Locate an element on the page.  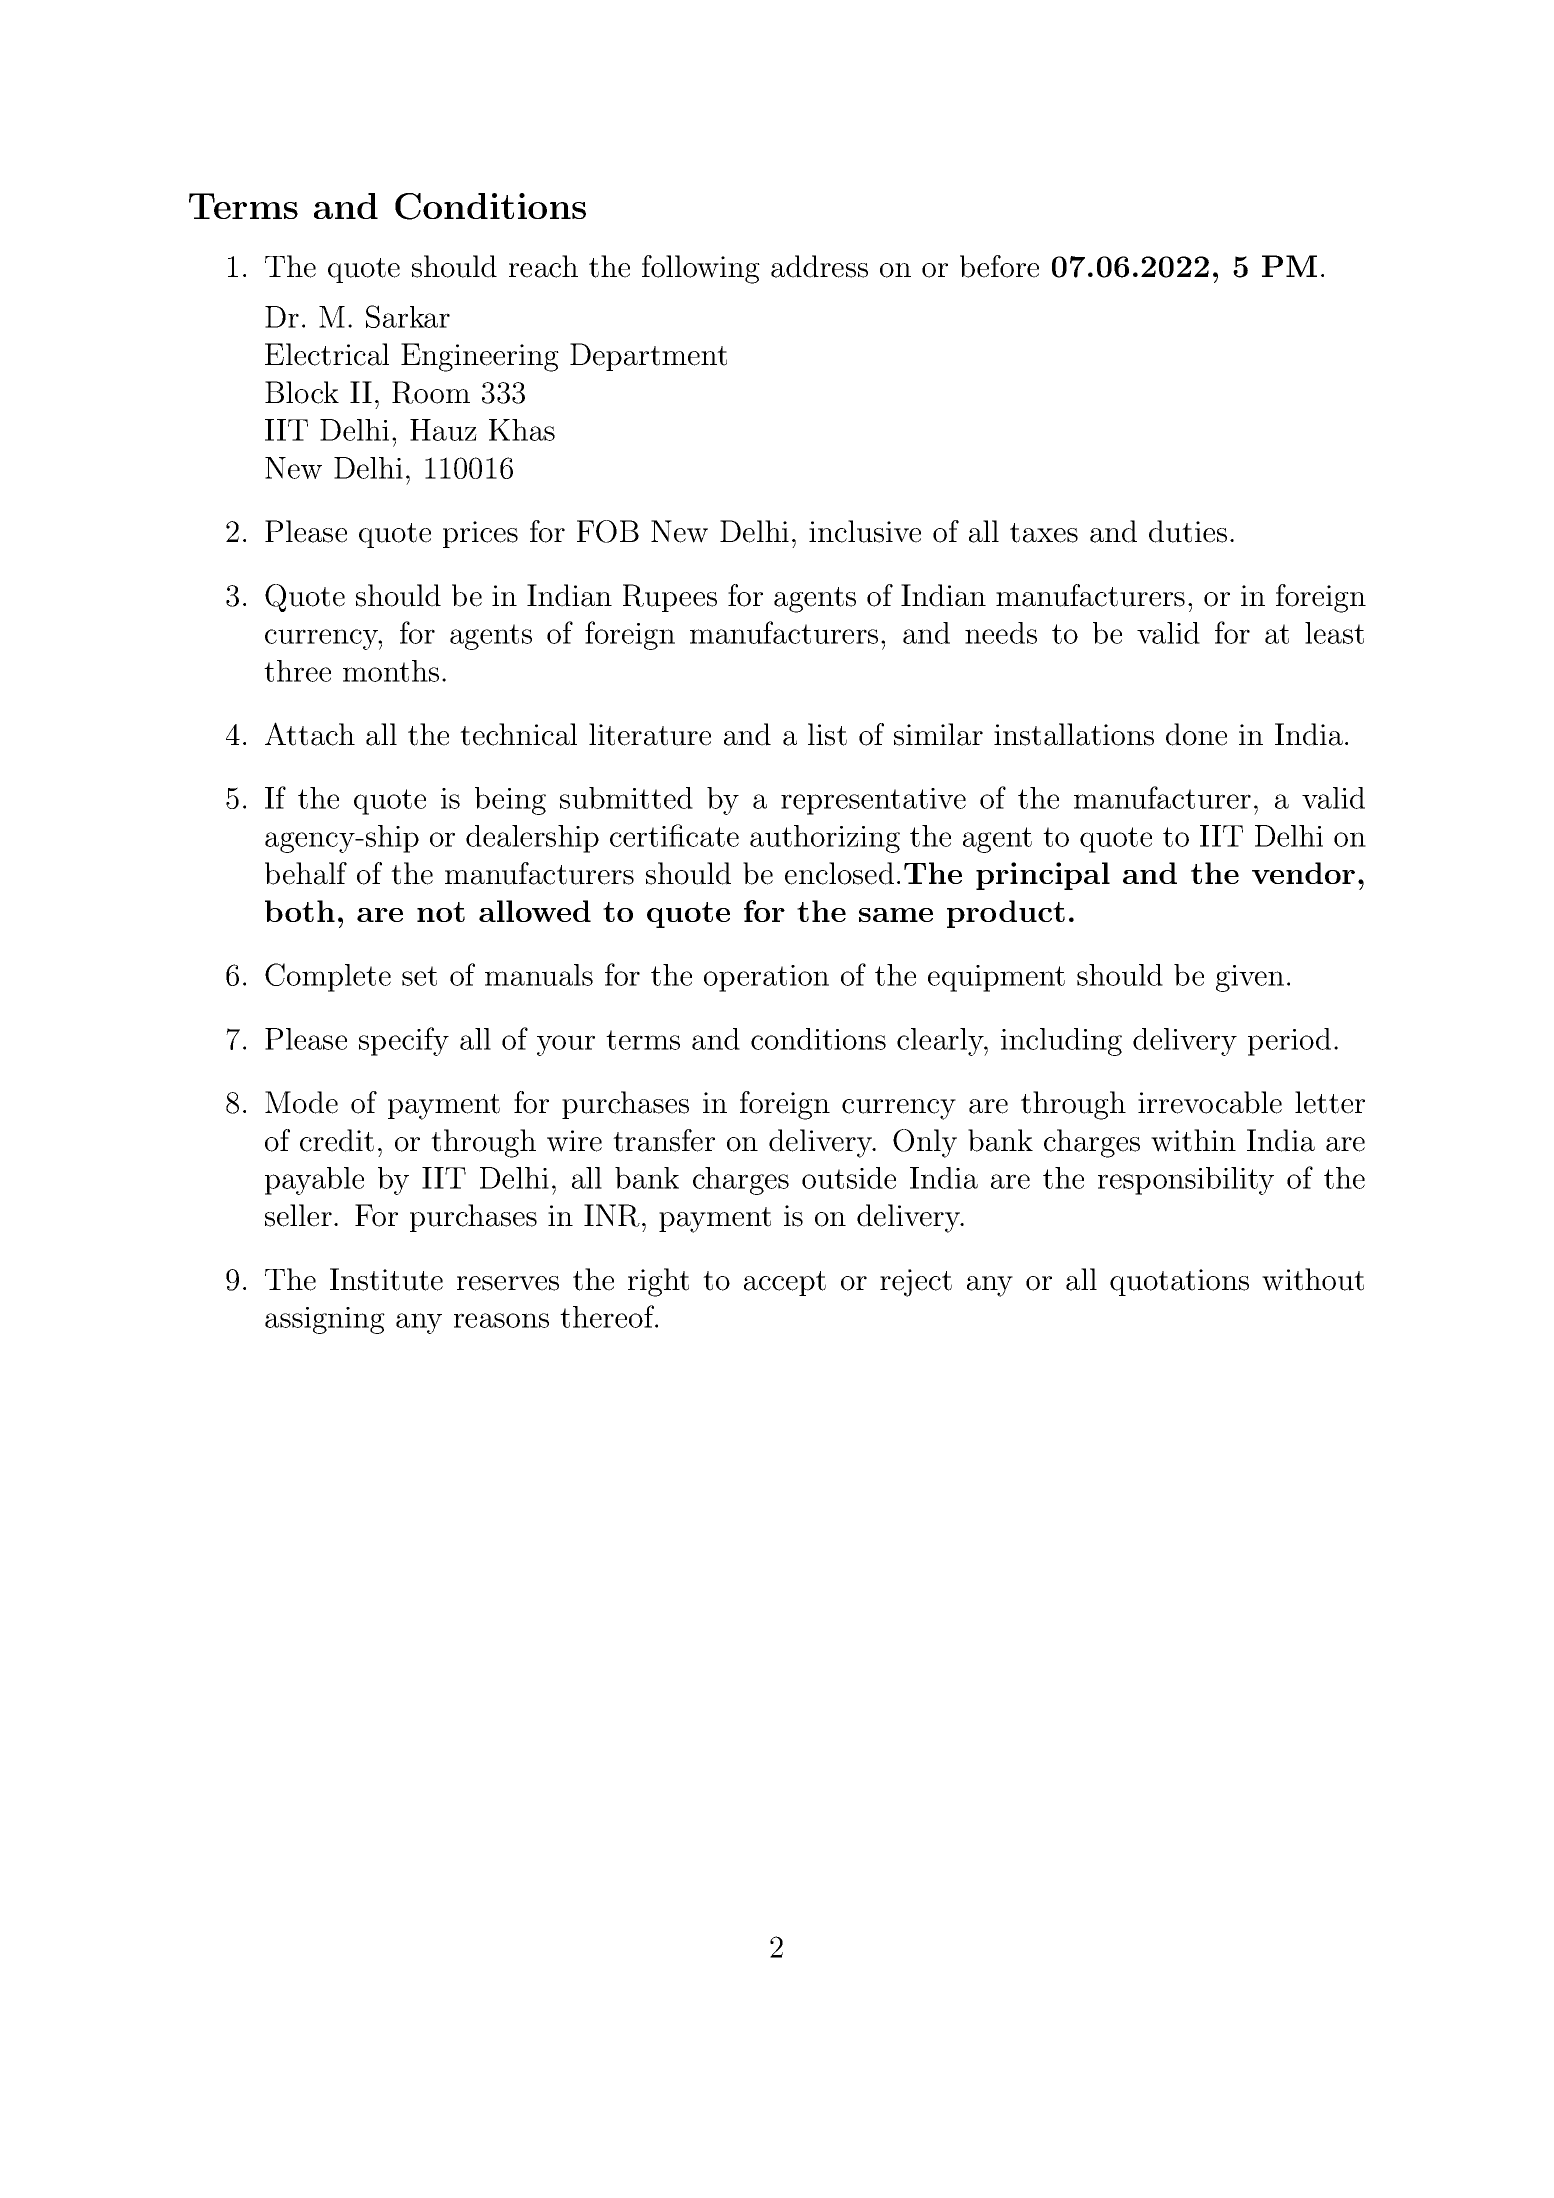
done is located at coordinates (1196, 734).
